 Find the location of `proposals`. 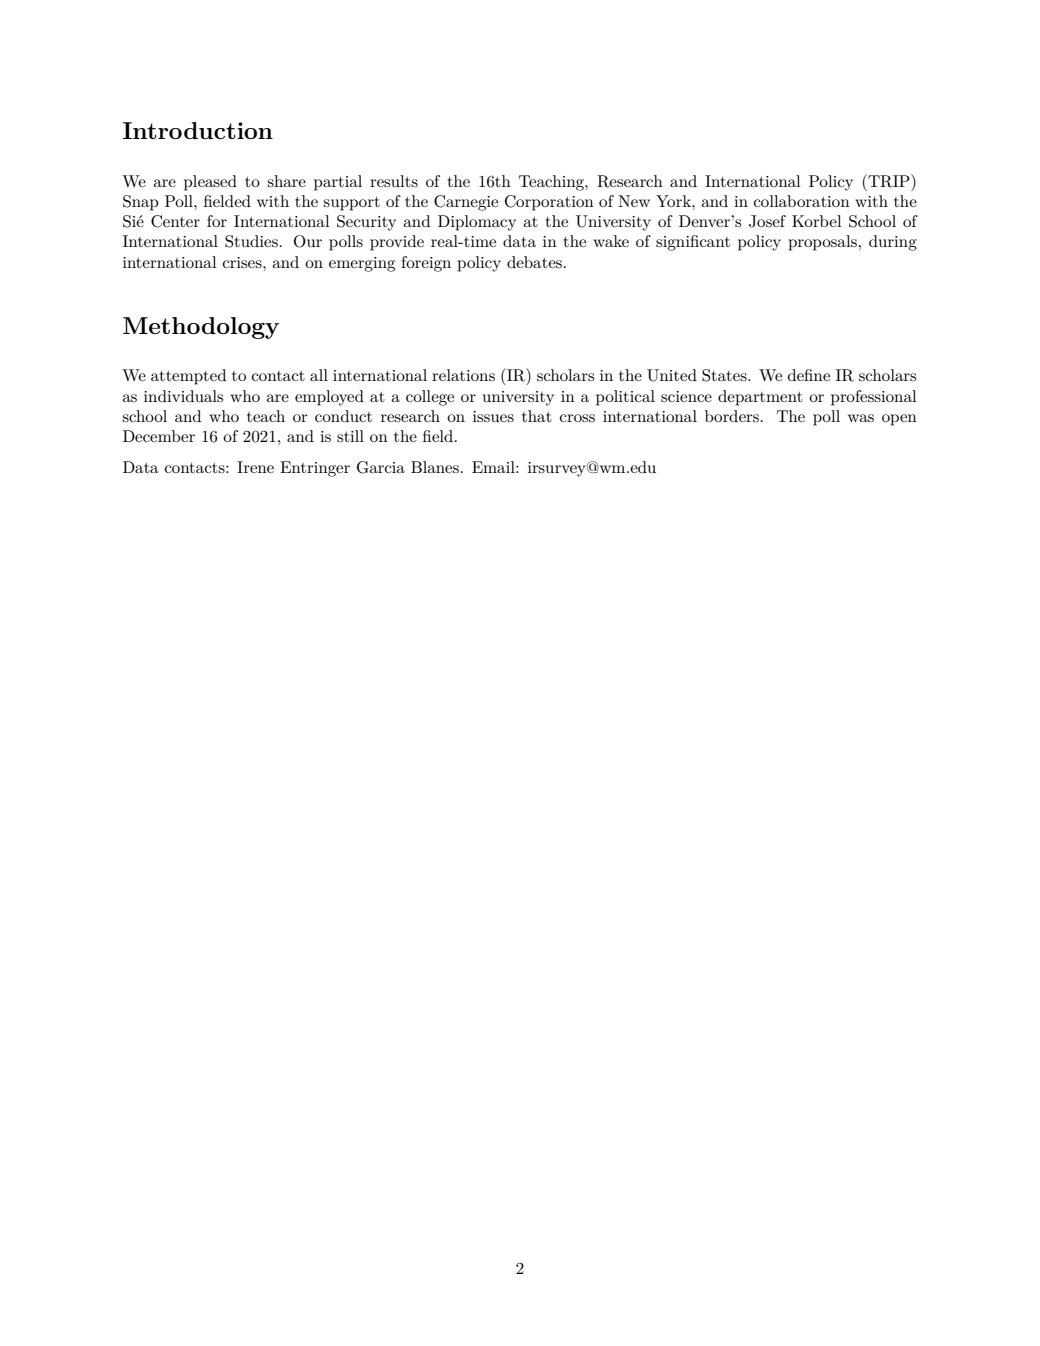

proposals is located at coordinates (823, 243).
